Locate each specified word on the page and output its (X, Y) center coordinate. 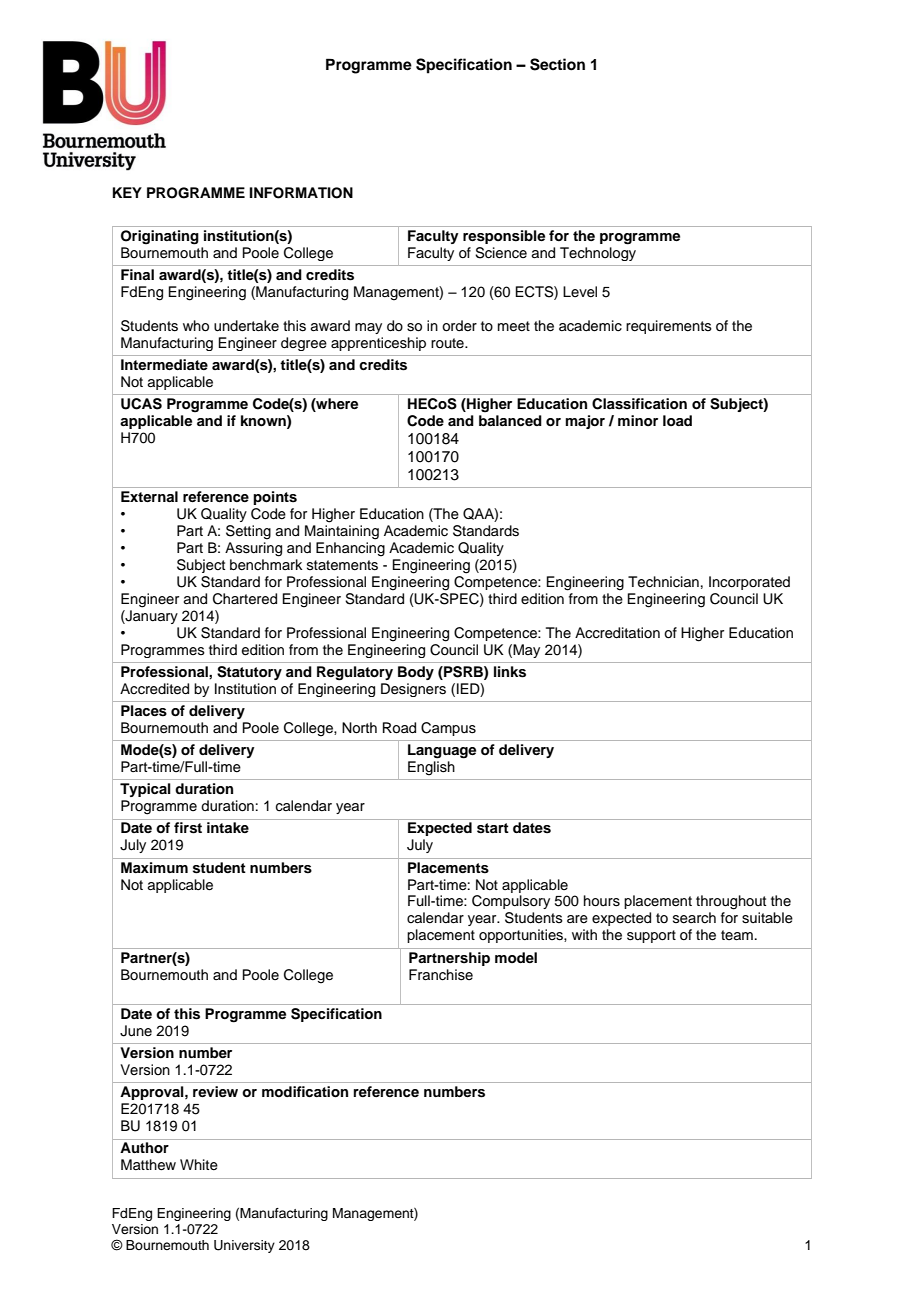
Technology (598, 254)
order (459, 326)
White (199, 1165)
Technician (663, 582)
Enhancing (350, 549)
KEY (127, 192)
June (136, 1031)
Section (557, 64)
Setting (248, 532)
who (196, 326)
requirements (669, 327)
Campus (448, 729)
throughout (731, 902)
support (651, 936)
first (188, 828)
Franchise (441, 975)
